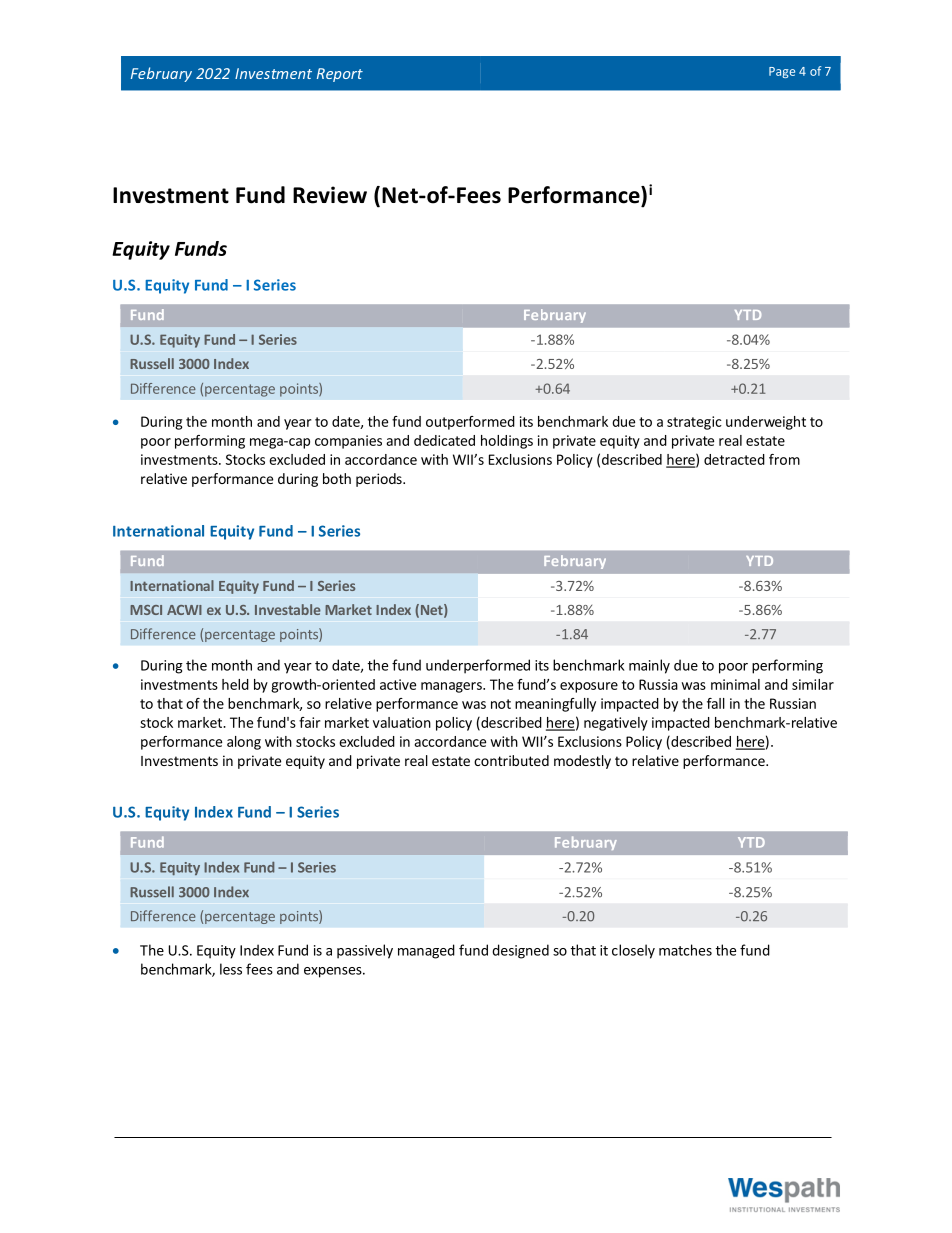 Image resolution: width=952 pixels, height=1233 pixels. Describe the element at coordinates (511, 760) in the screenshot. I see `contributed` at that location.
